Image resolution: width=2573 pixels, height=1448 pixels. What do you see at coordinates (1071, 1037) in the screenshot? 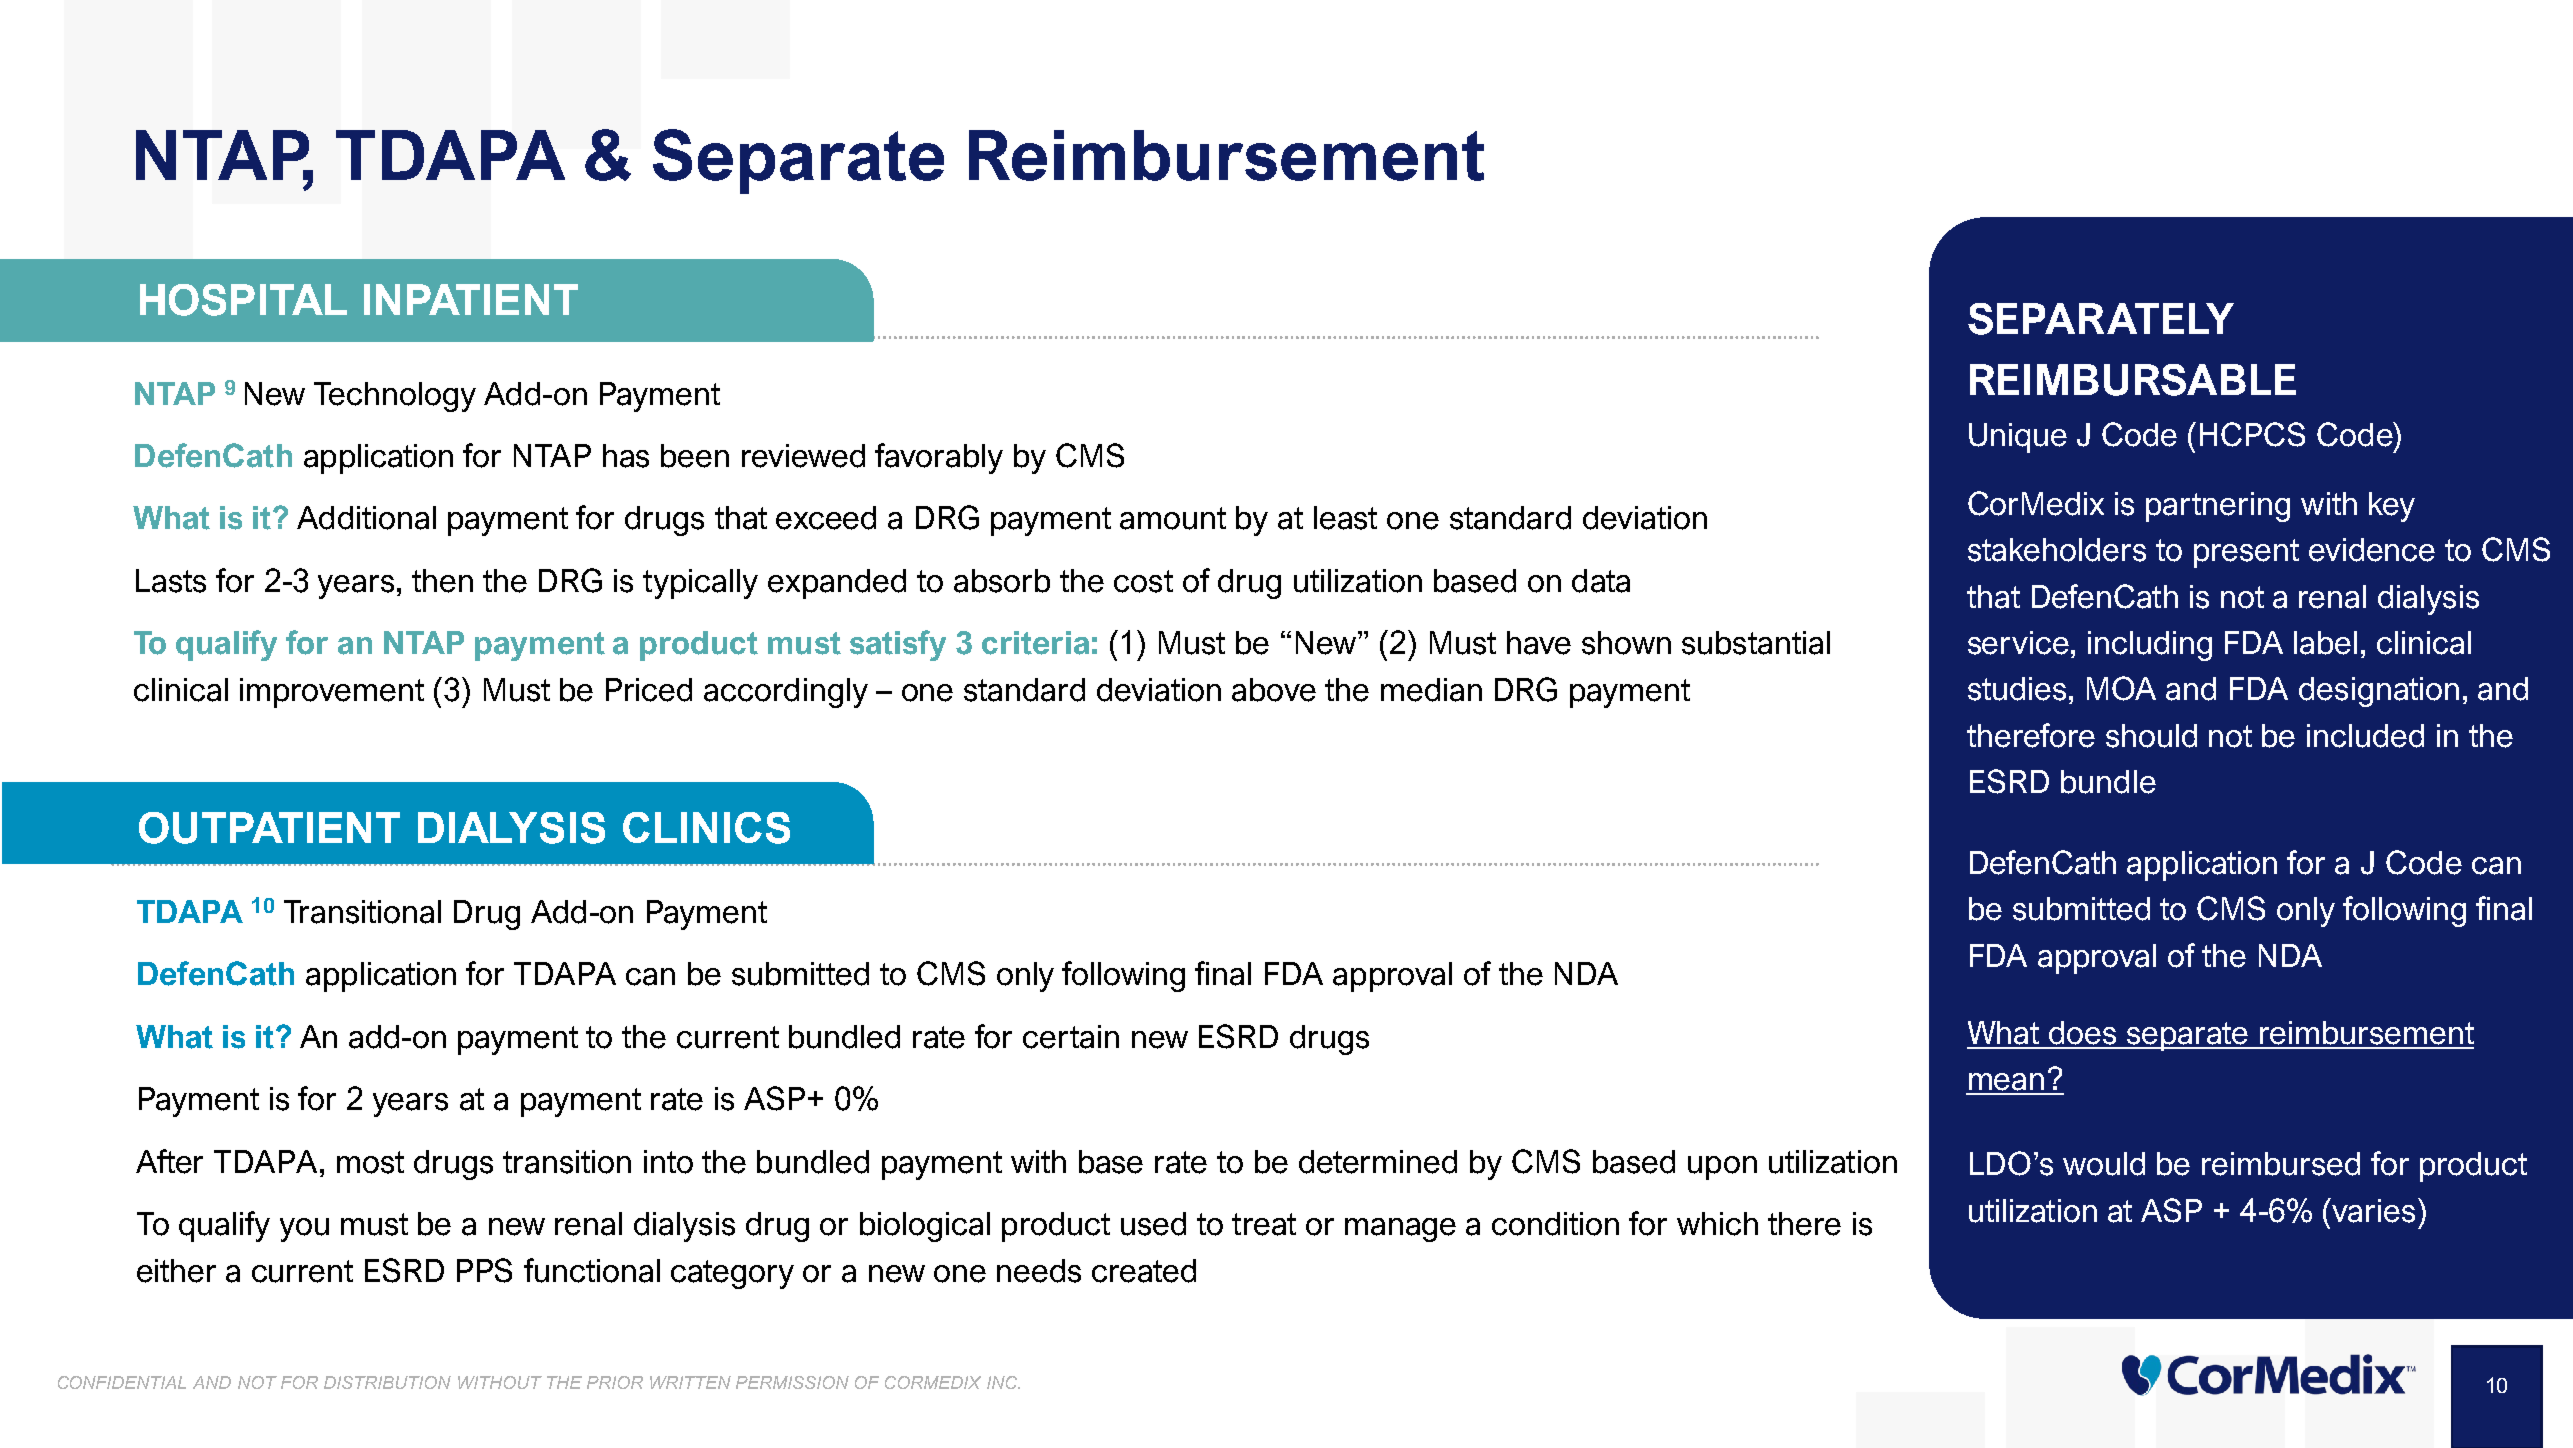
I see `certain` at bounding box center [1071, 1037].
